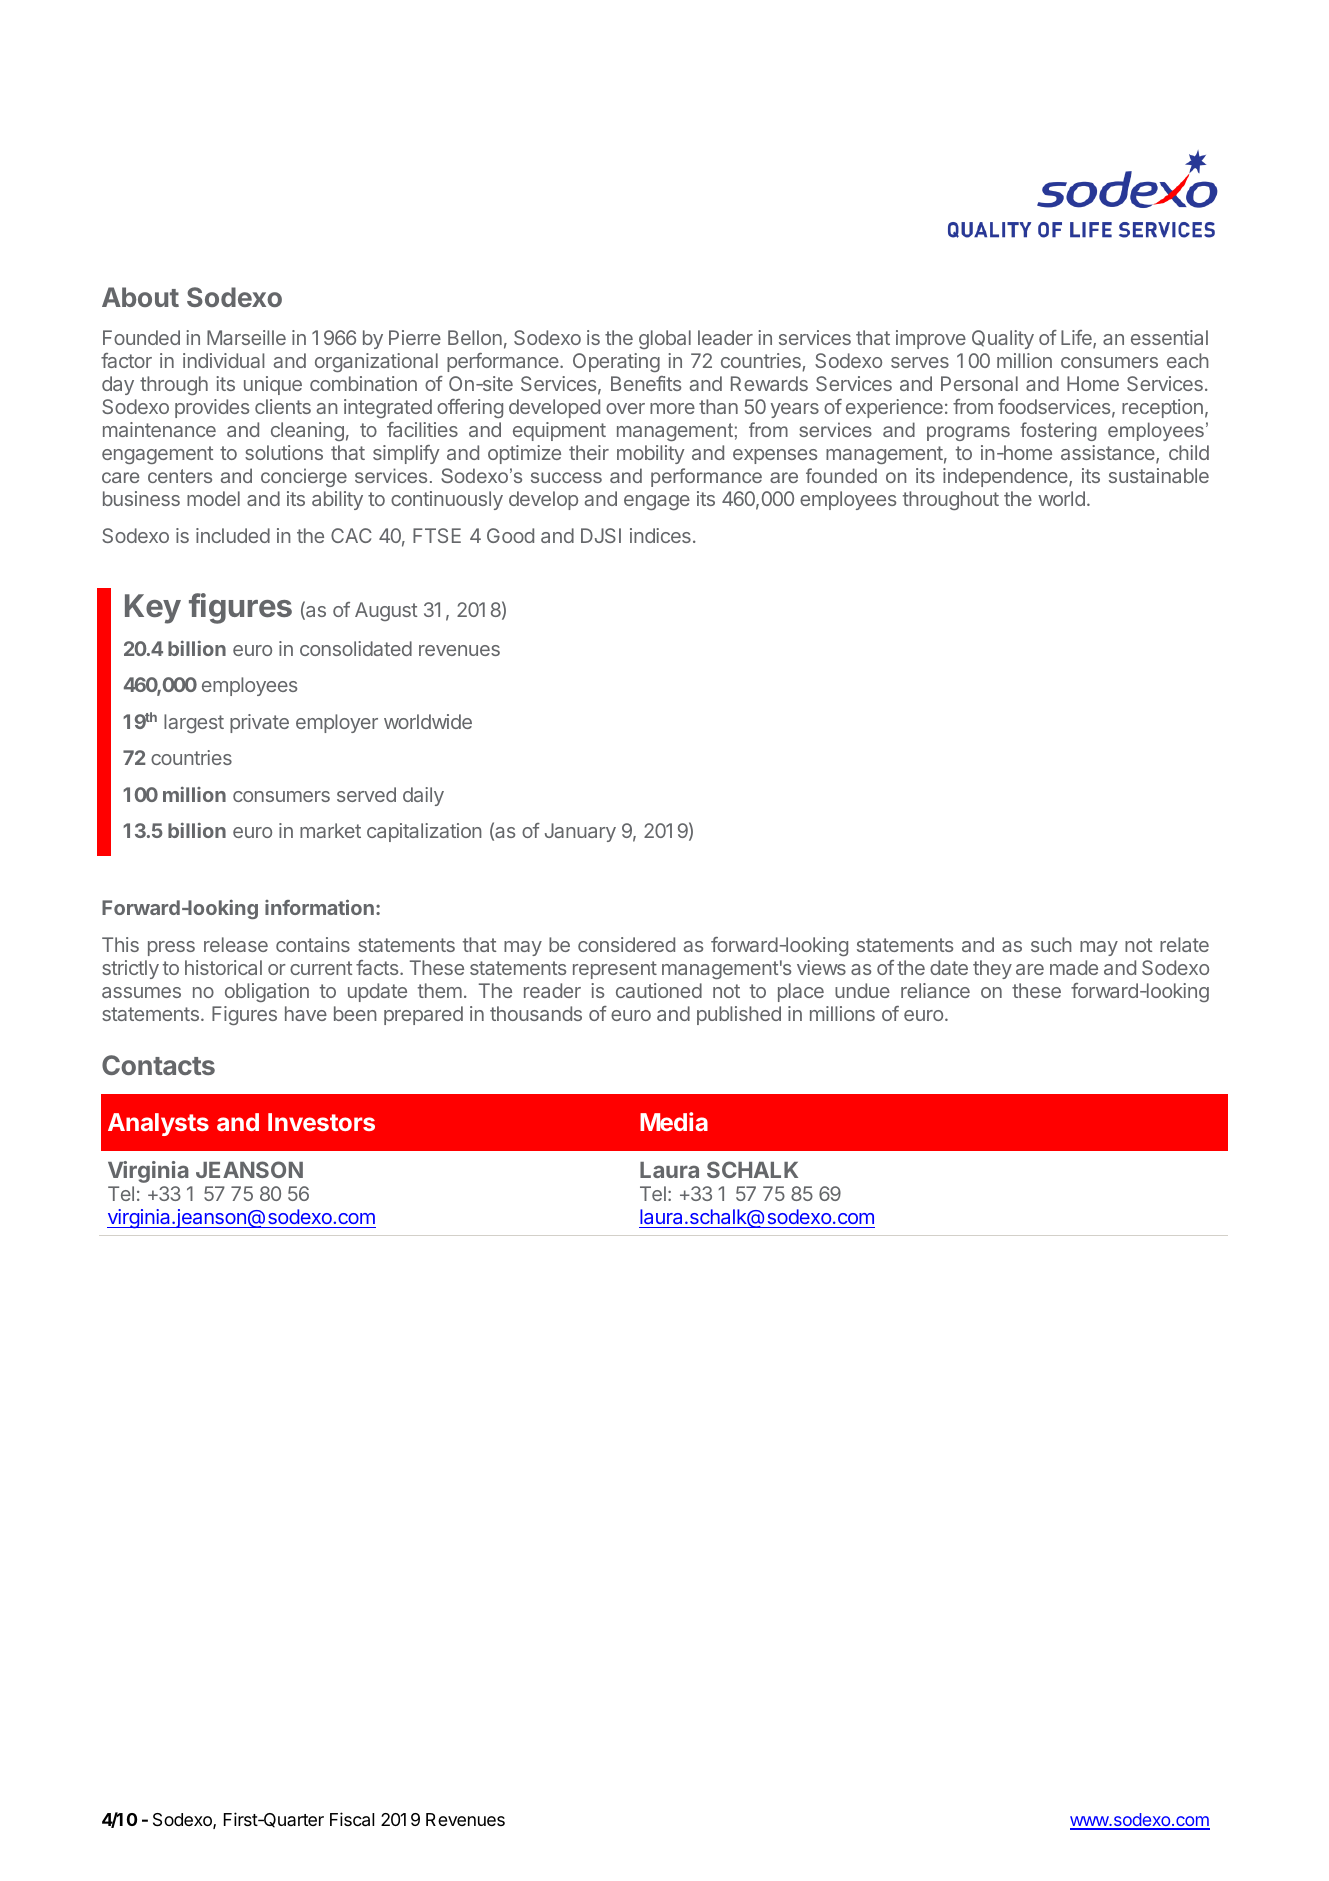  I want to click on Analysts, so click(158, 1124).
